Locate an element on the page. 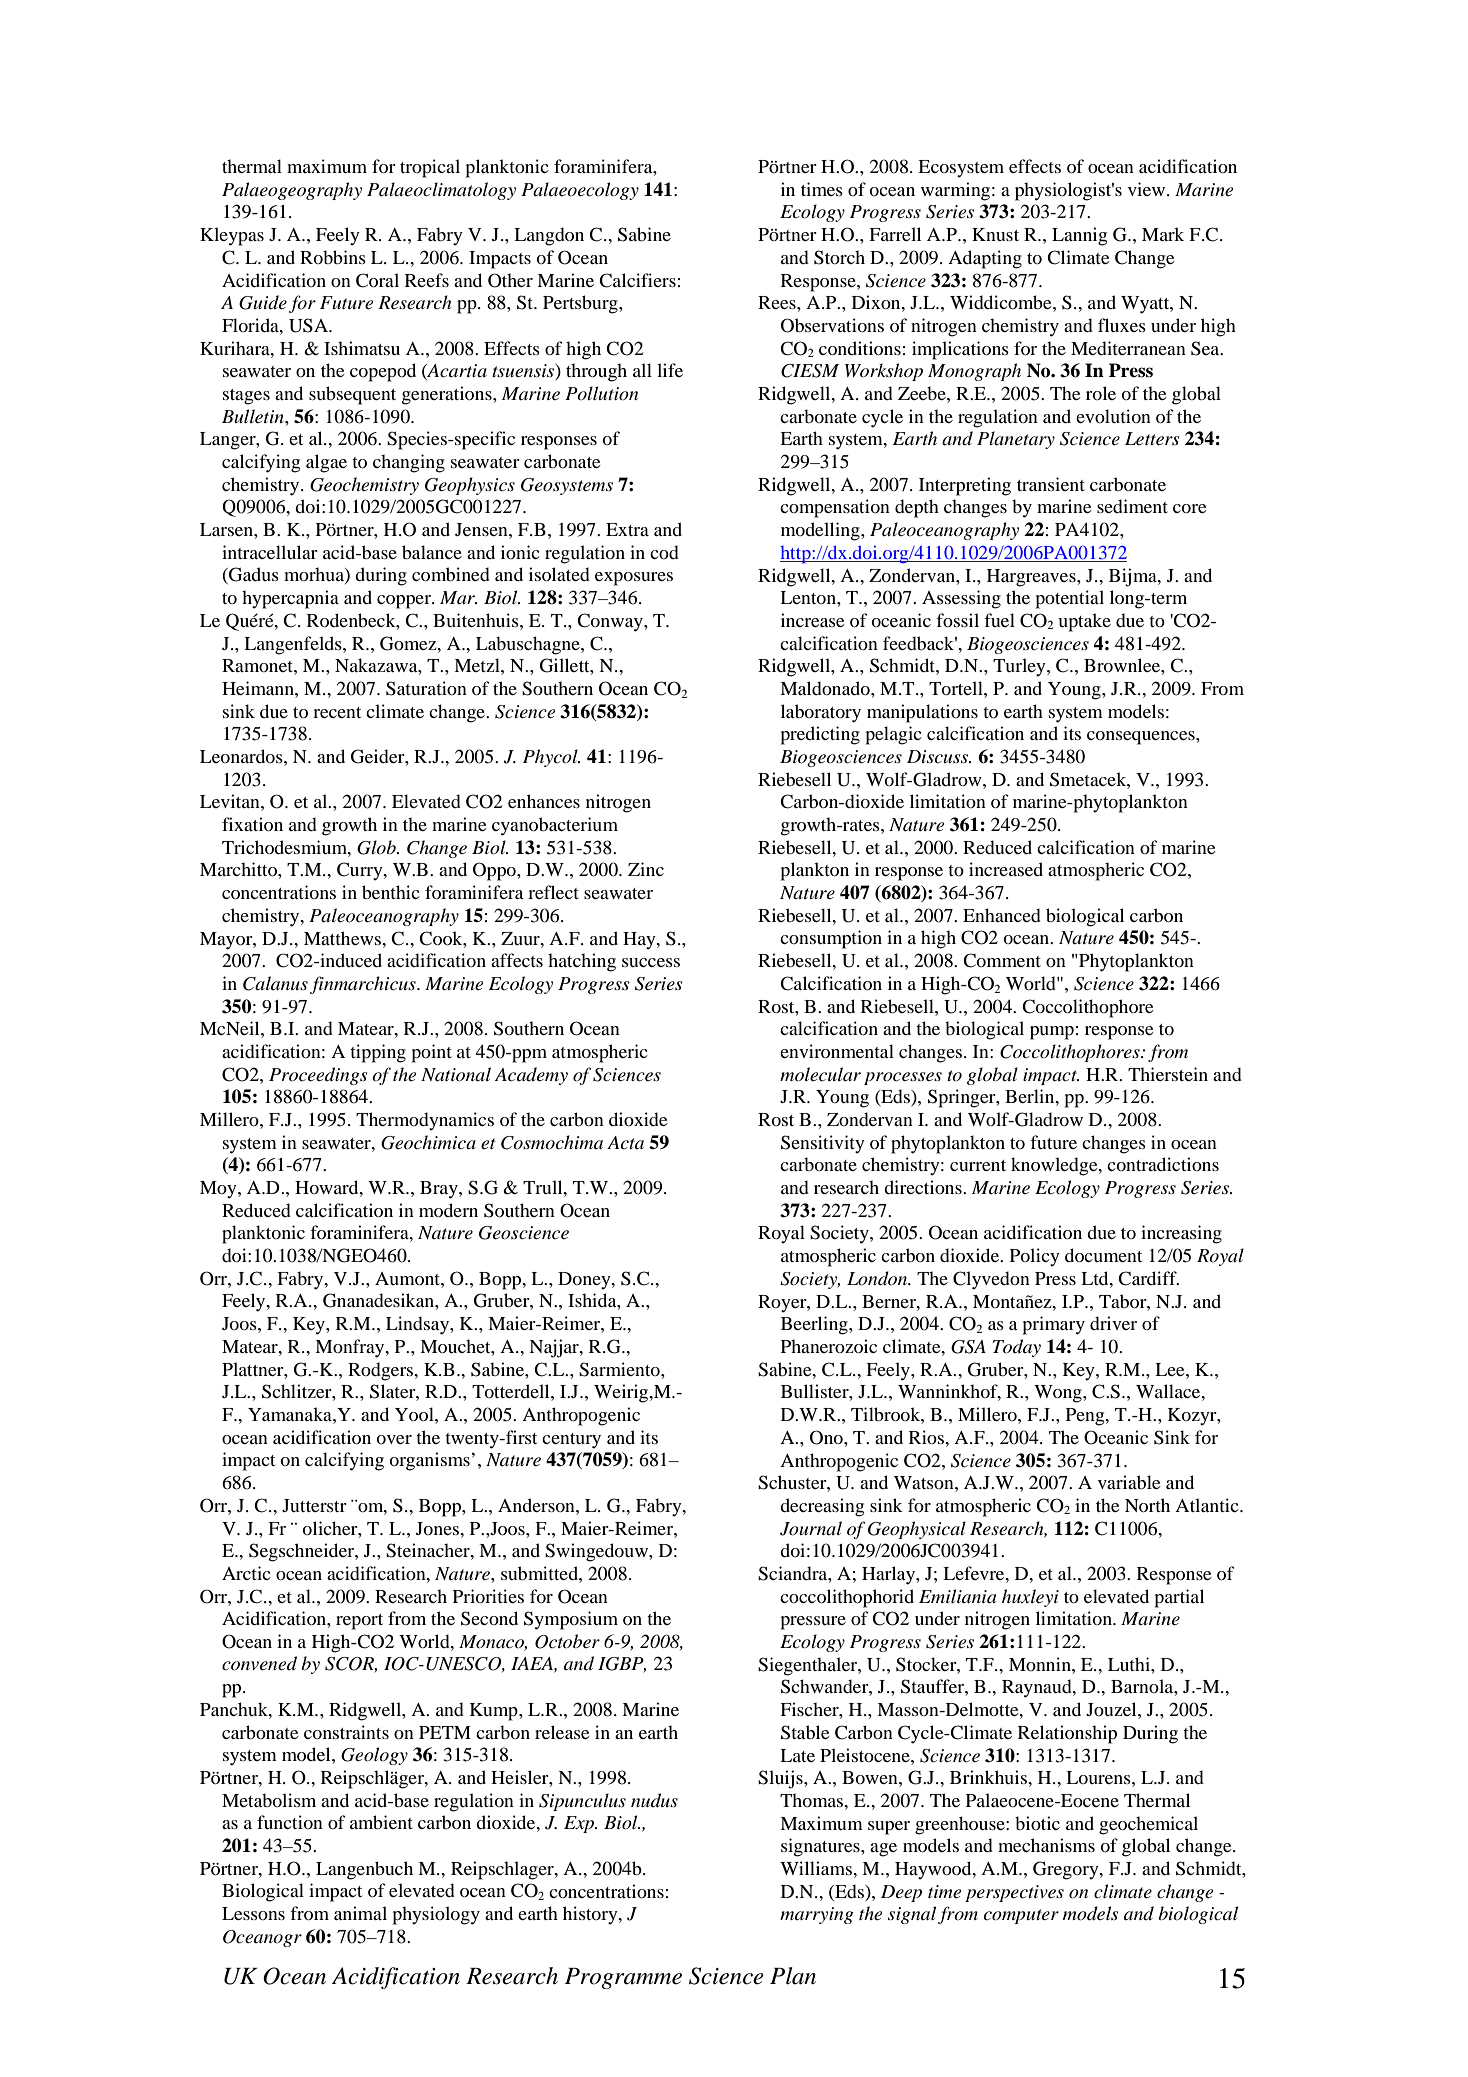 This document has width=1468, height=2077. marrying is located at coordinates (817, 1915).
